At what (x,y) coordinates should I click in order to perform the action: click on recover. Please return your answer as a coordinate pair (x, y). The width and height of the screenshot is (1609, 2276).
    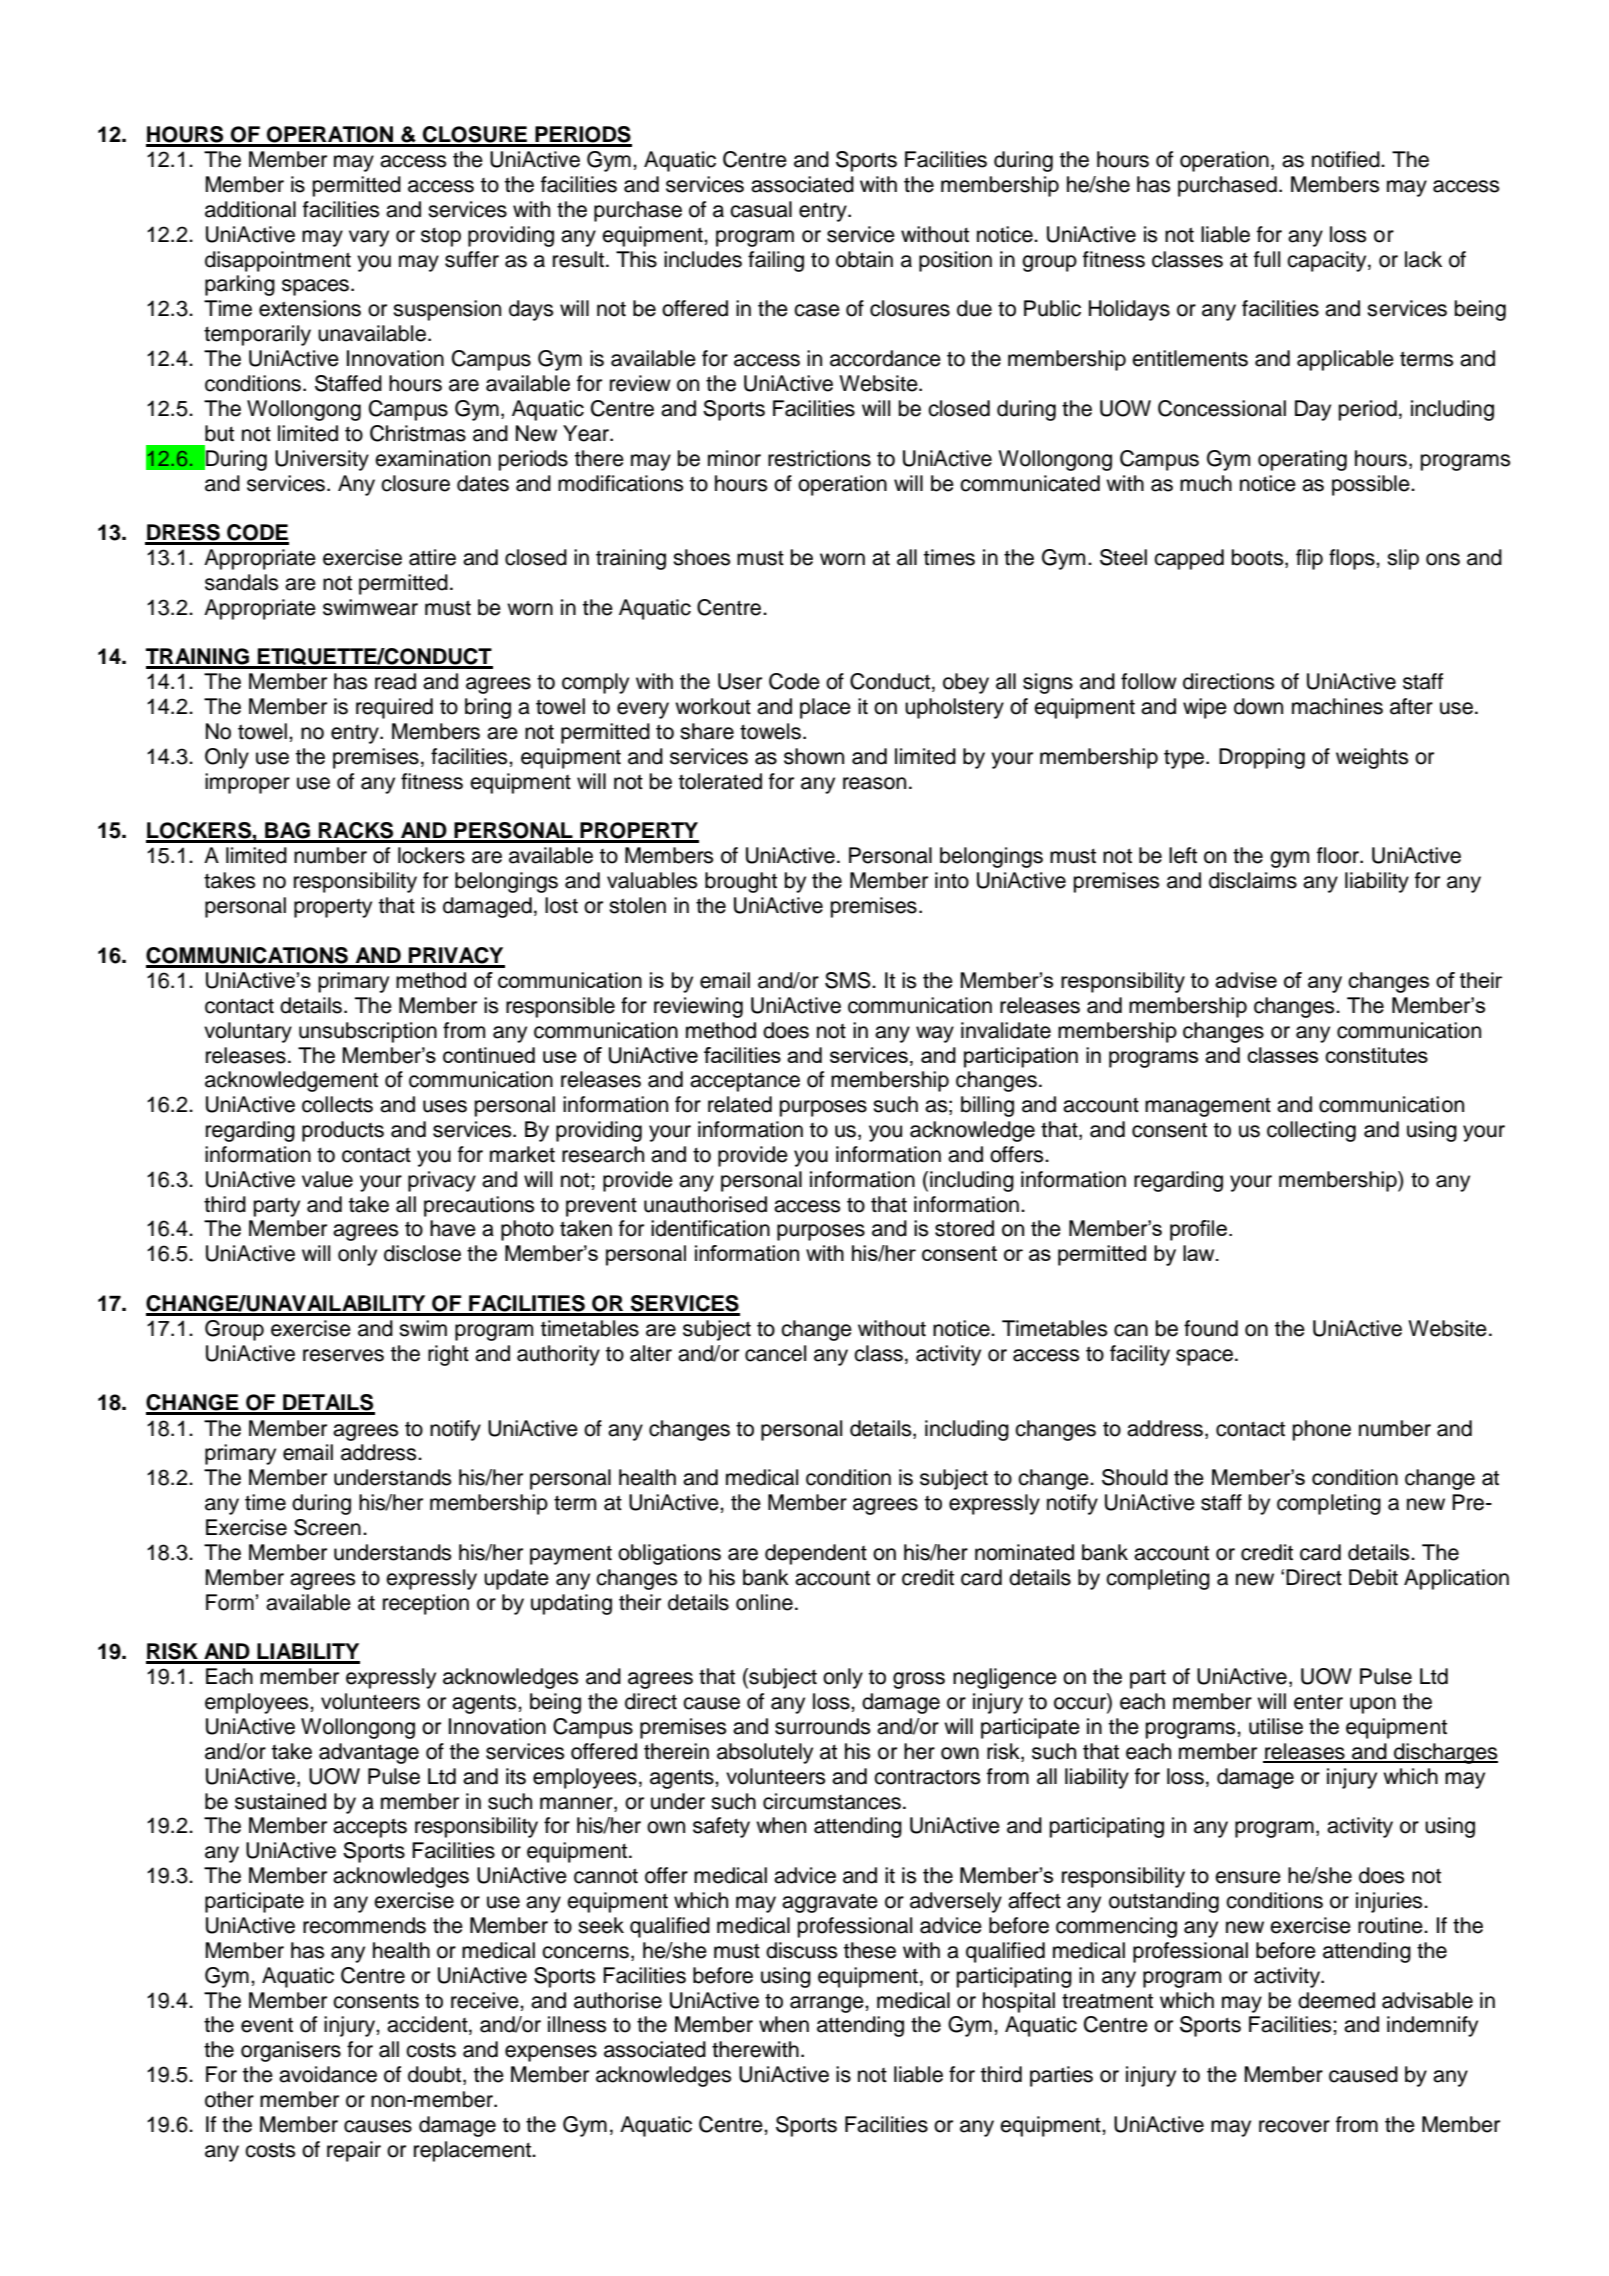
    Looking at the image, I should click on (1294, 2126).
